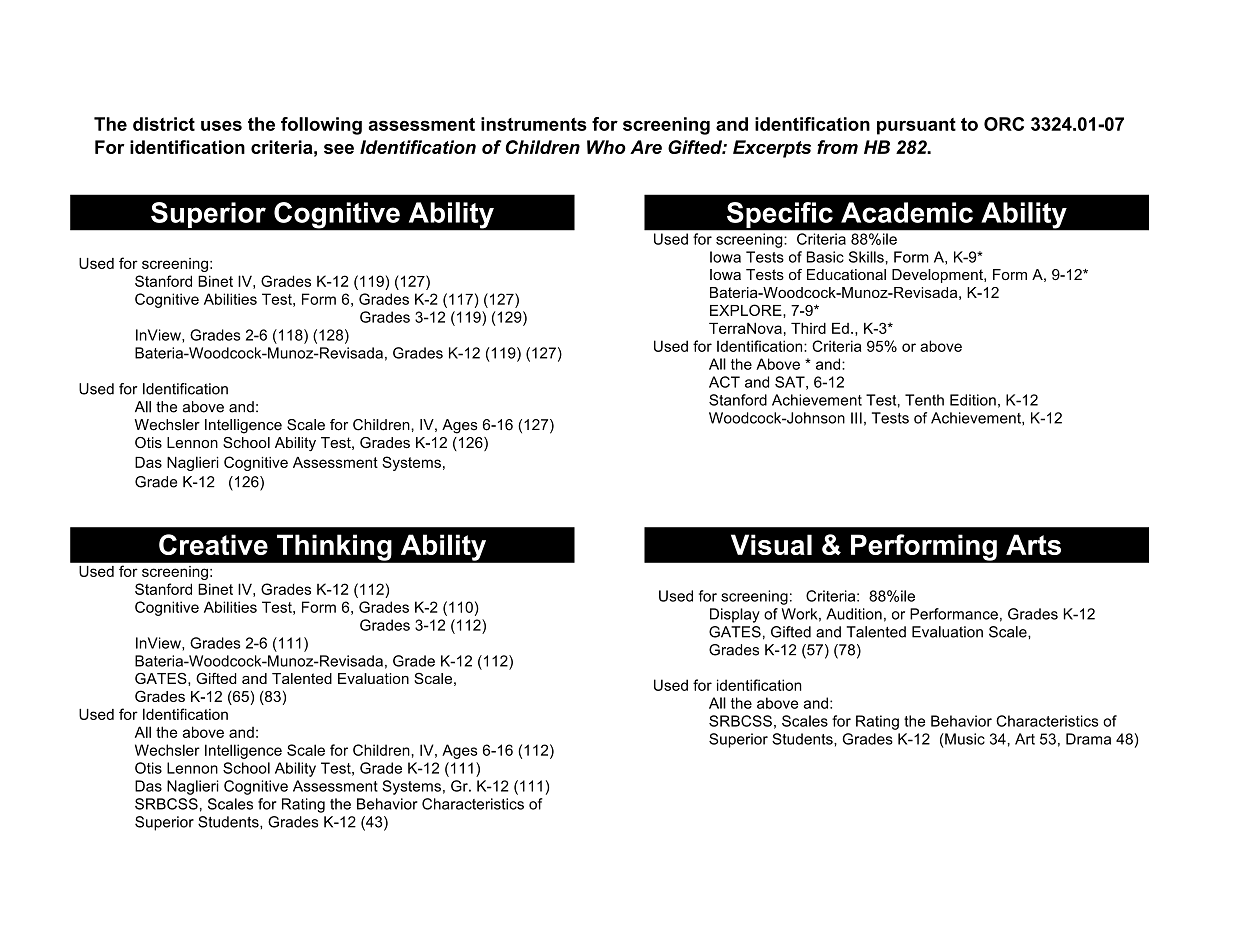 The image size is (1233, 952). What do you see at coordinates (339, 149) in the document?
I see `see` at bounding box center [339, 149].
